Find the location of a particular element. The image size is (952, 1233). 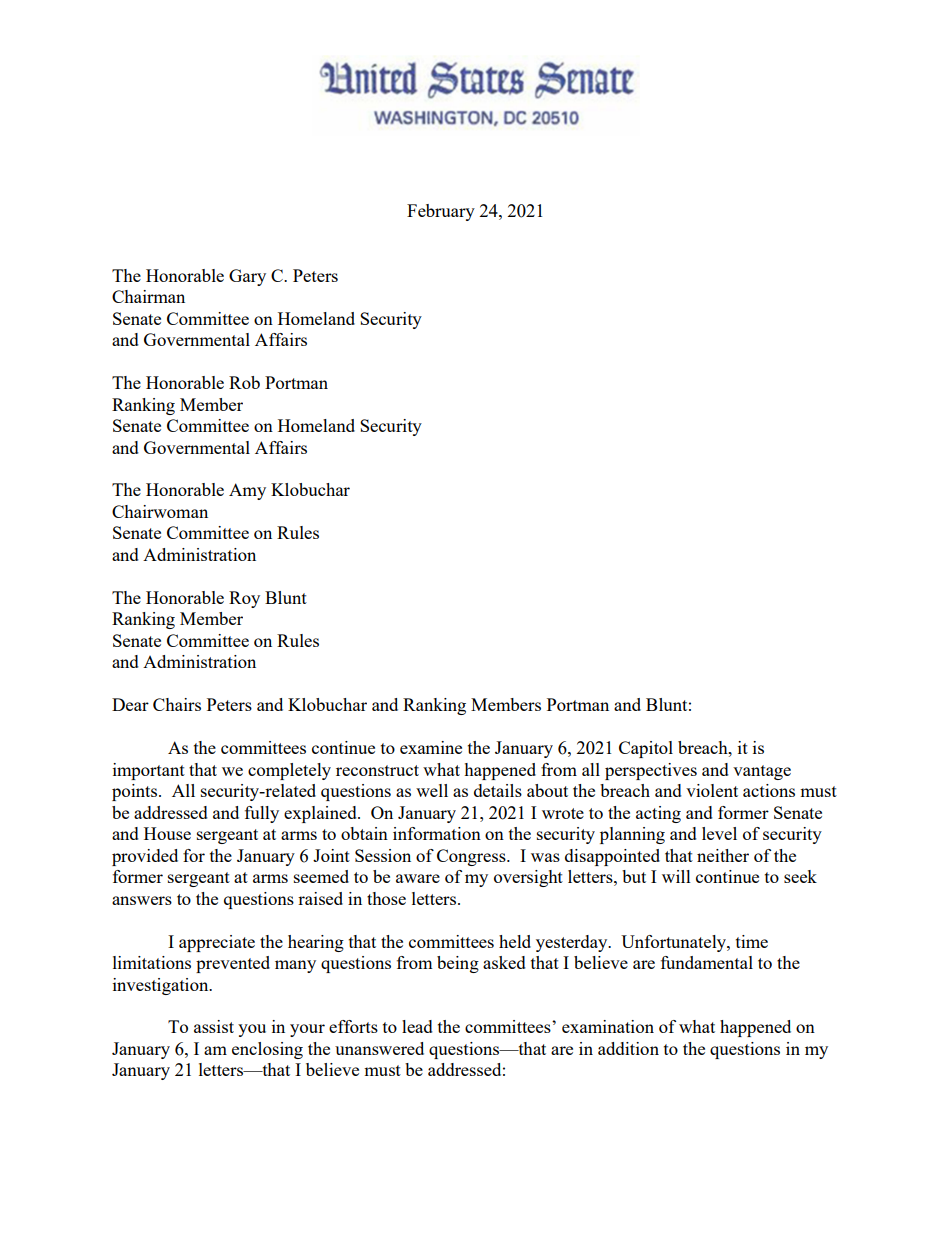

Chairwoman is located at coordinates (160, 511).
